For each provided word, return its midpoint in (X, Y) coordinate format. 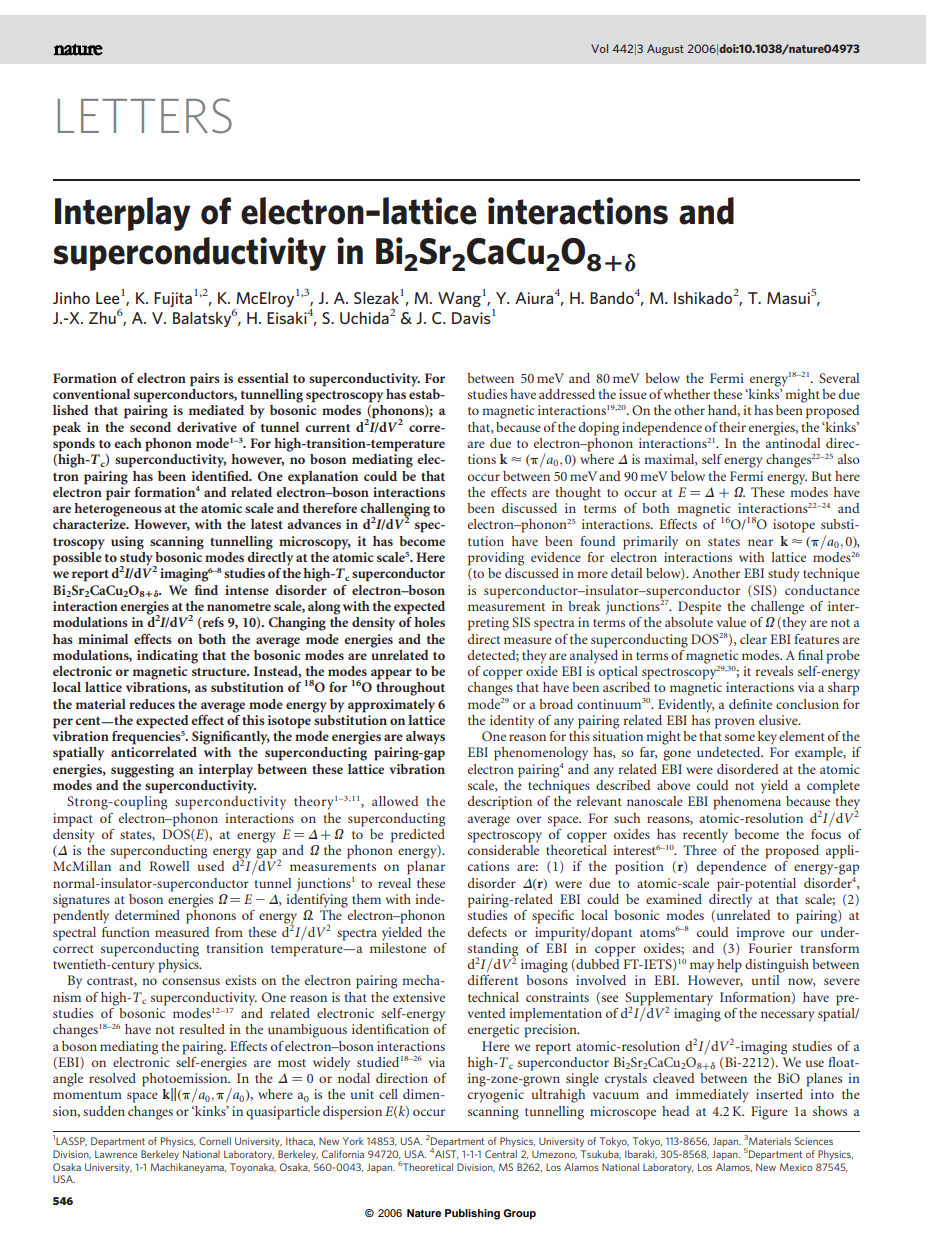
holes (429, 622)
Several (839, 378)
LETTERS (144, 115)
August (665, 49)
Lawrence (116, 1154)
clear (753, 639)
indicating (167, 657)
